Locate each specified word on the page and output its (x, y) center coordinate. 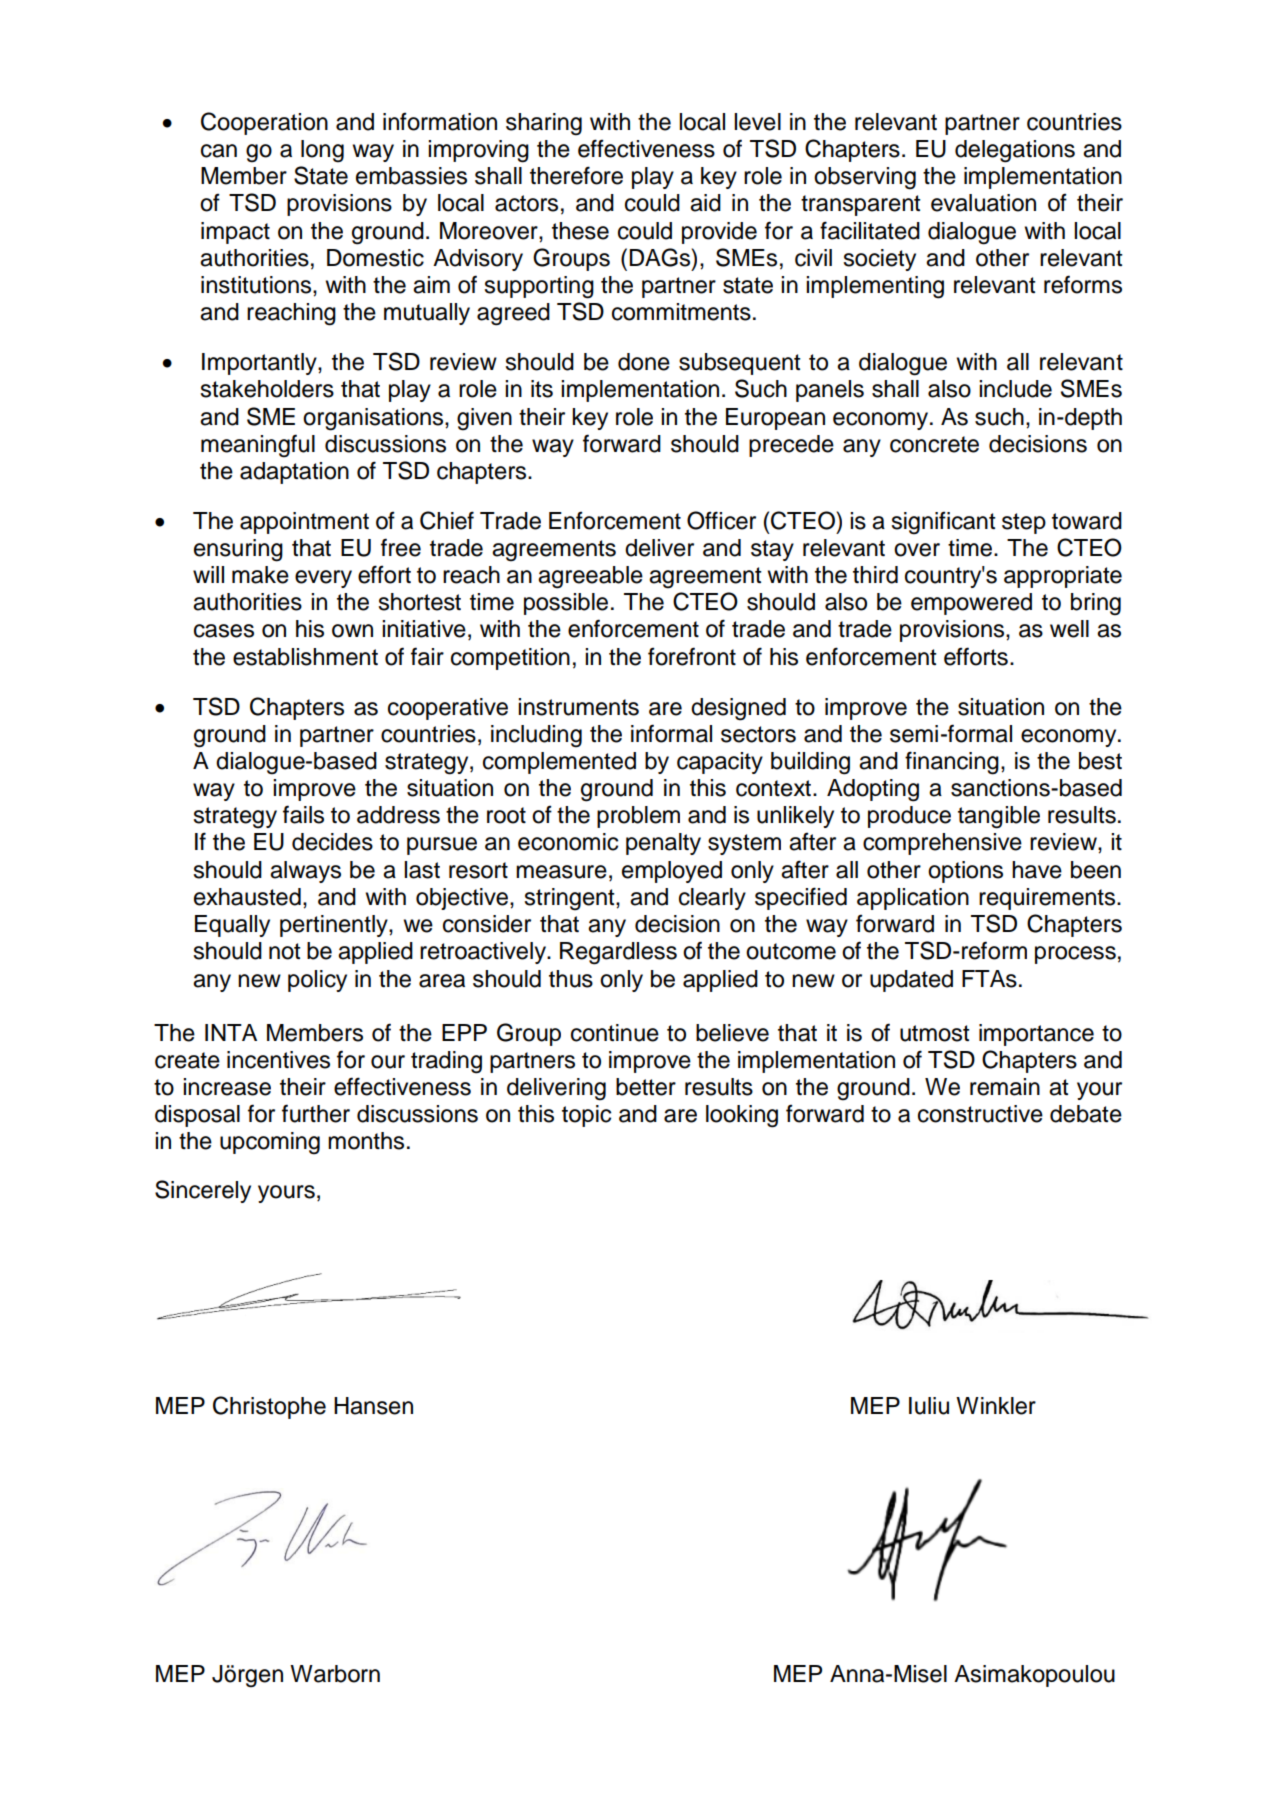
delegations (1015, 151)
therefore (576, 175)
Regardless (618, 953)
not (285, 951)
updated (911, 981)
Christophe (269, 1407)
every (323, 579)
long (322, 151)
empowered (971, 604)
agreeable (590, 577)
